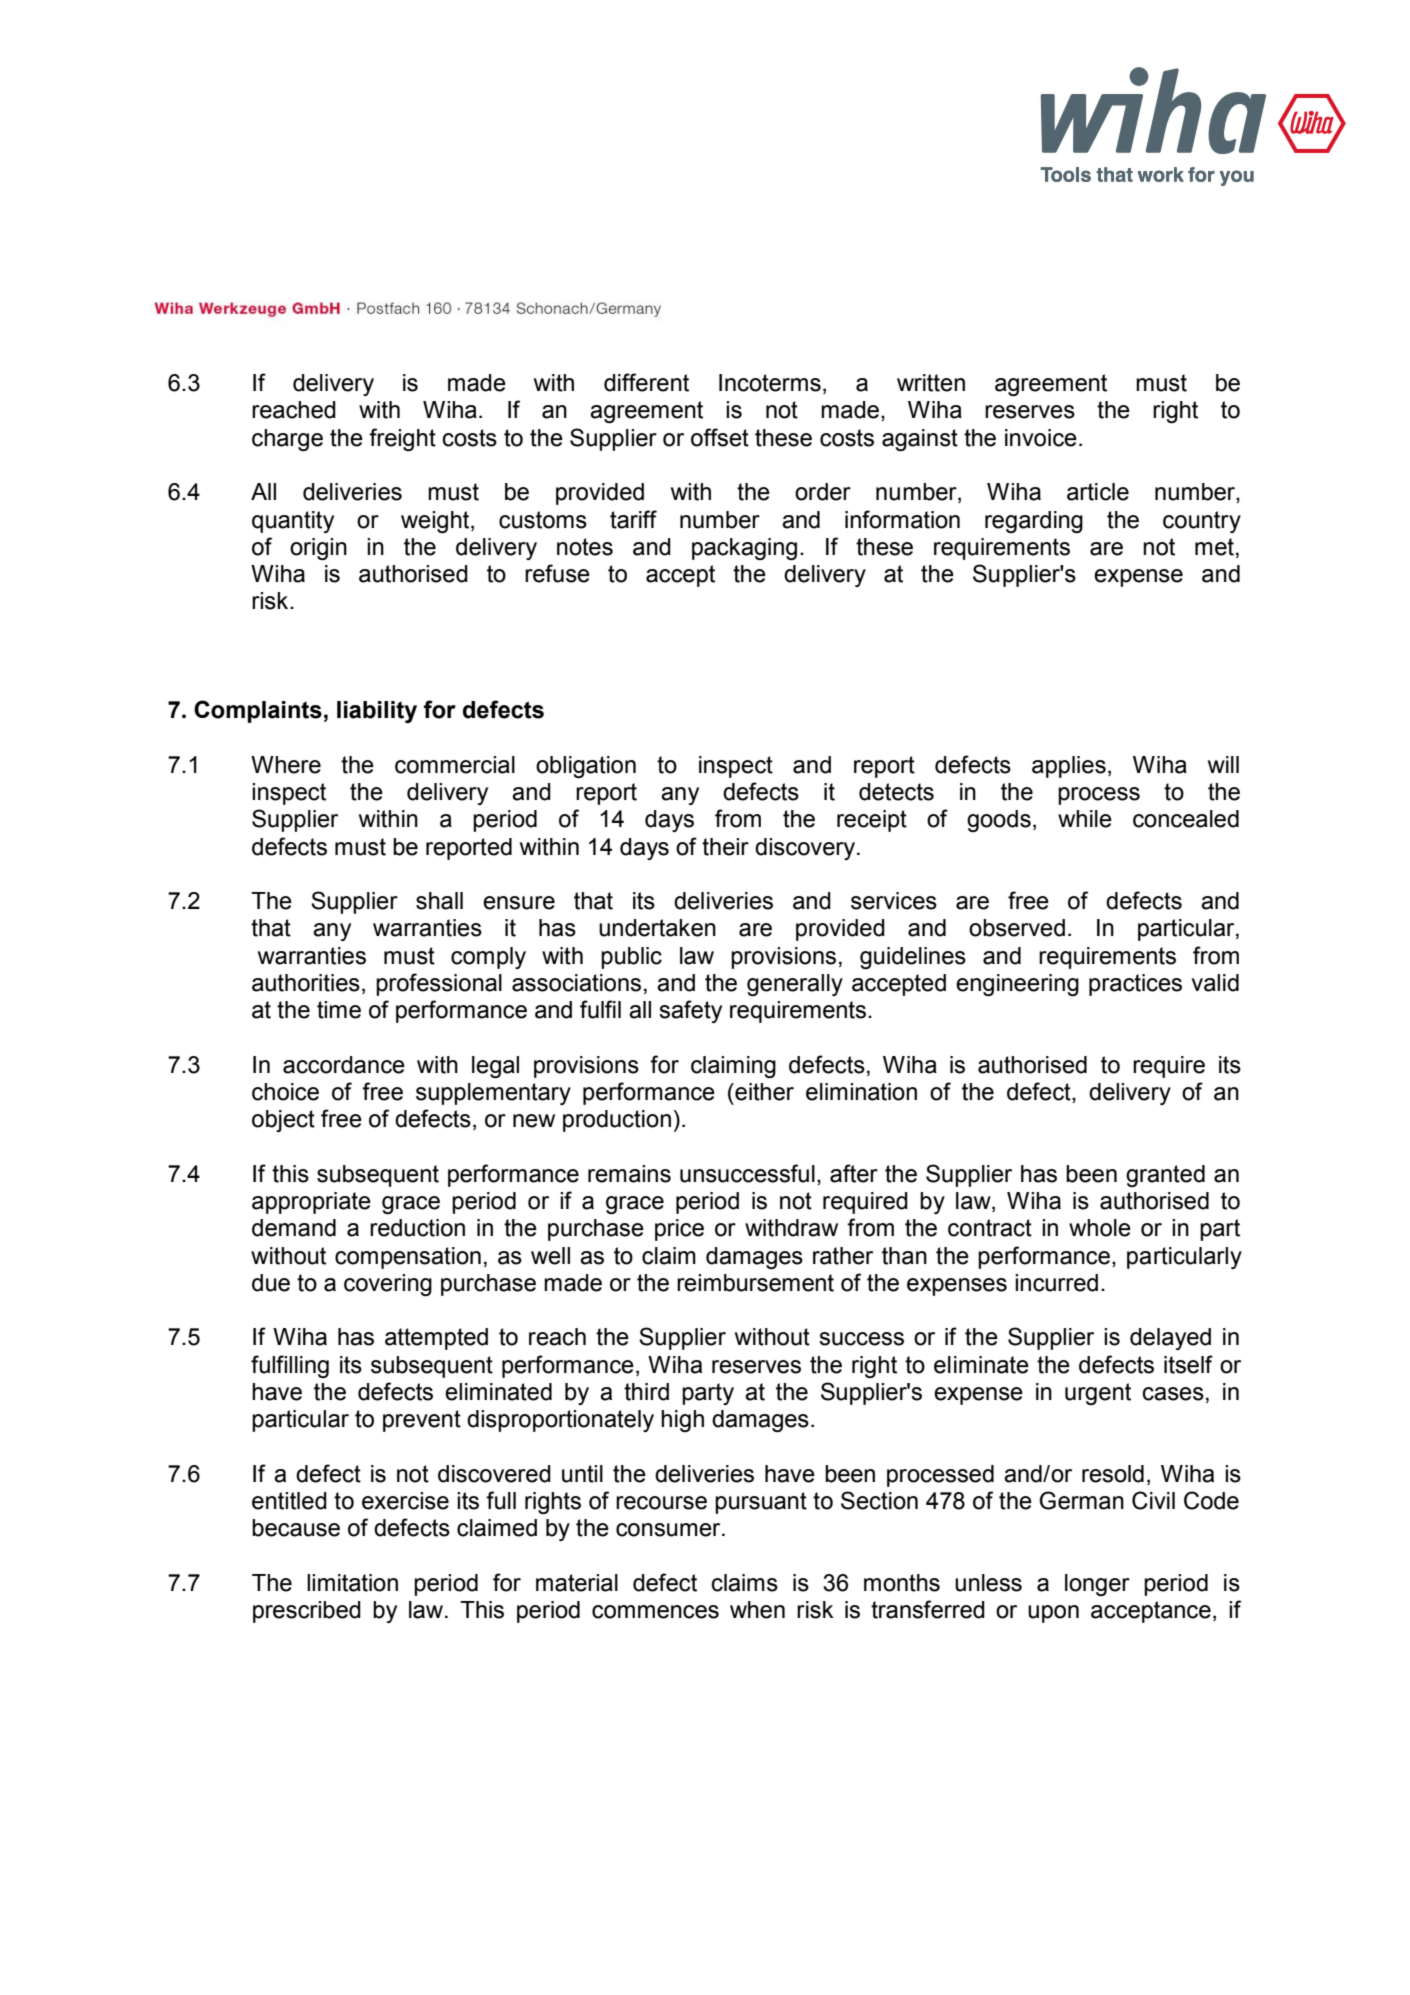 The width and height of the image is (1410, 1995). I want to click on limitation, so click(352, 1583).
